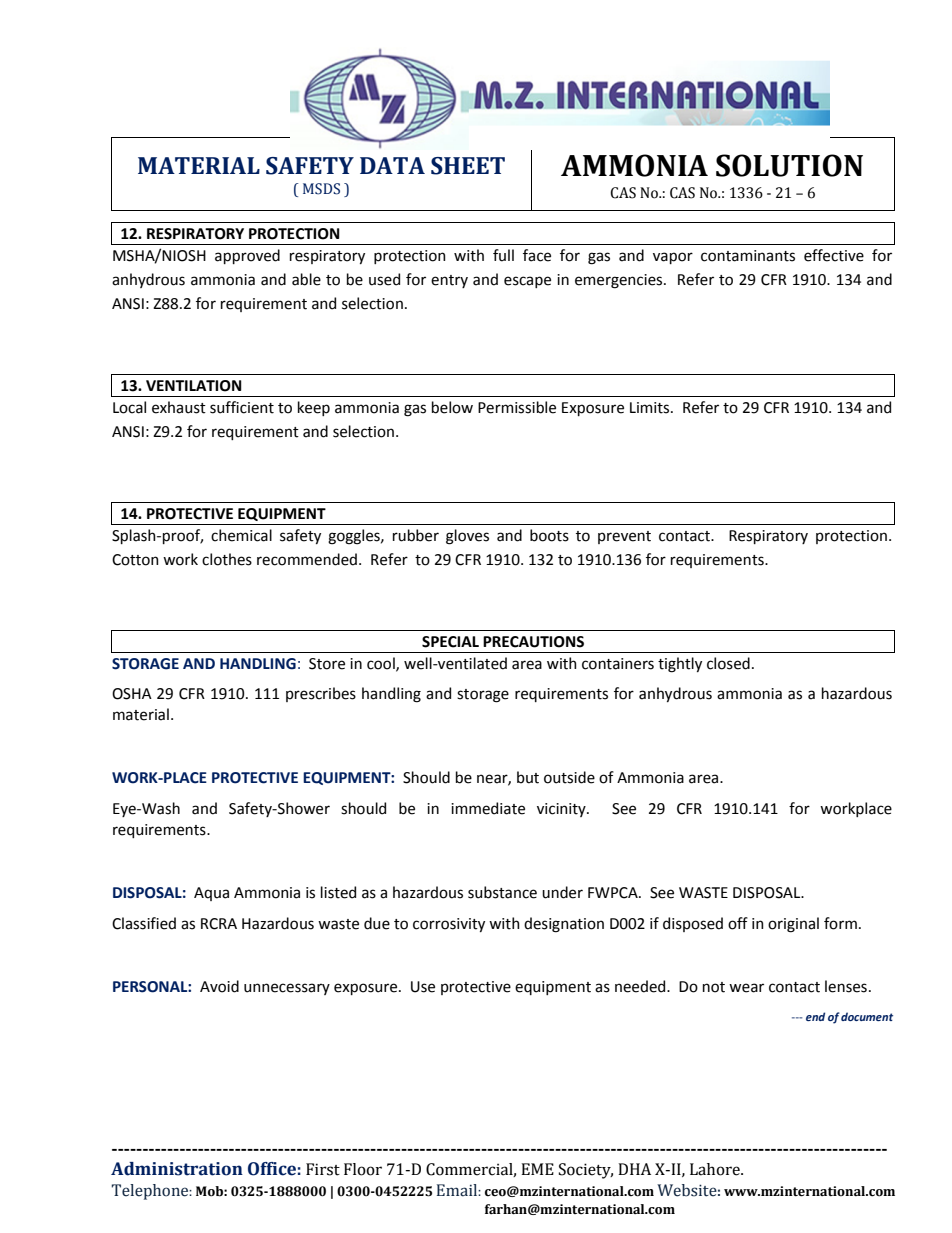  Describe the element at coordinates (177, 1169) in the screenshot. I see `Administration` at that location.
